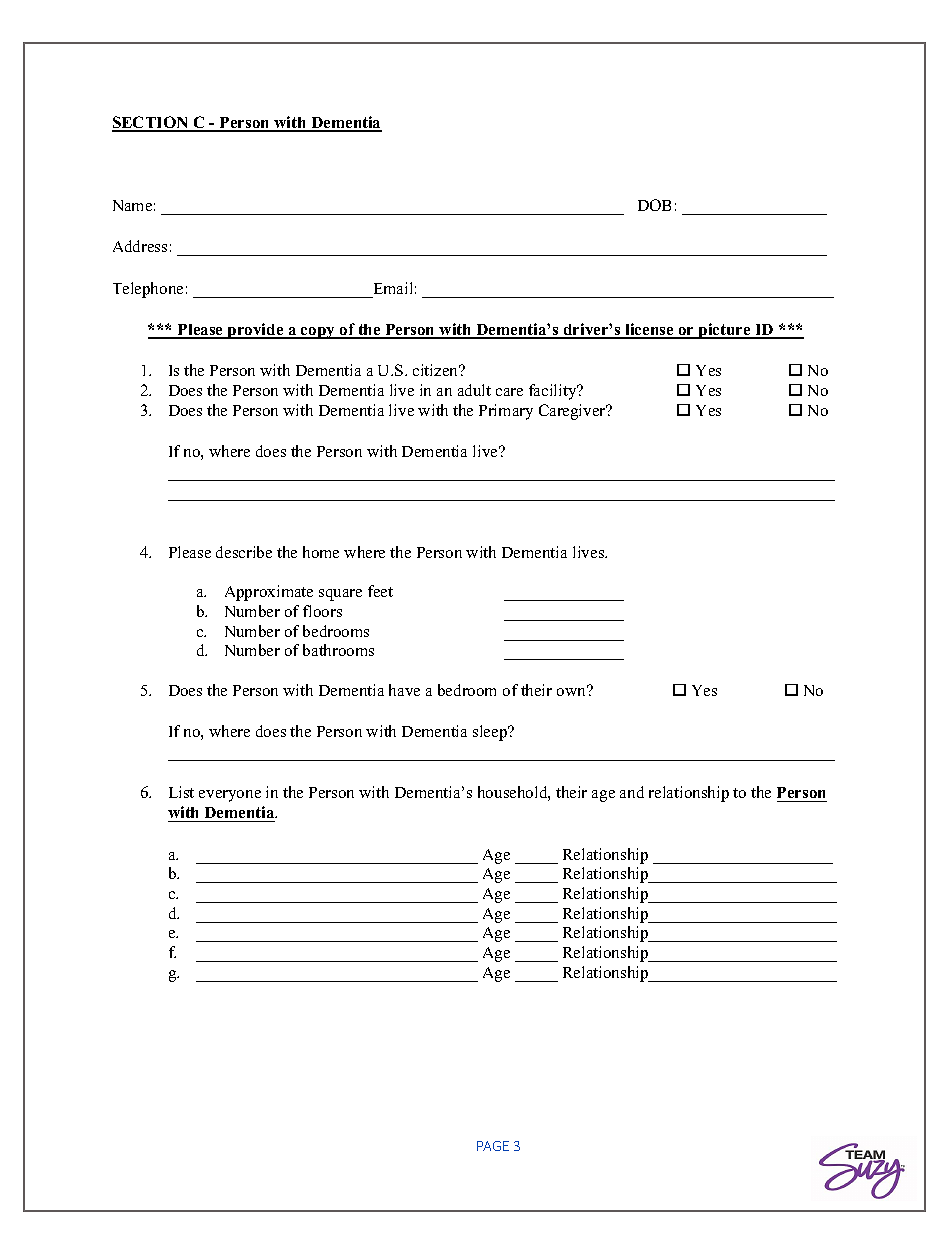  Describe the element at coordinates (649, 330) in the image. I see `license` at that location.
